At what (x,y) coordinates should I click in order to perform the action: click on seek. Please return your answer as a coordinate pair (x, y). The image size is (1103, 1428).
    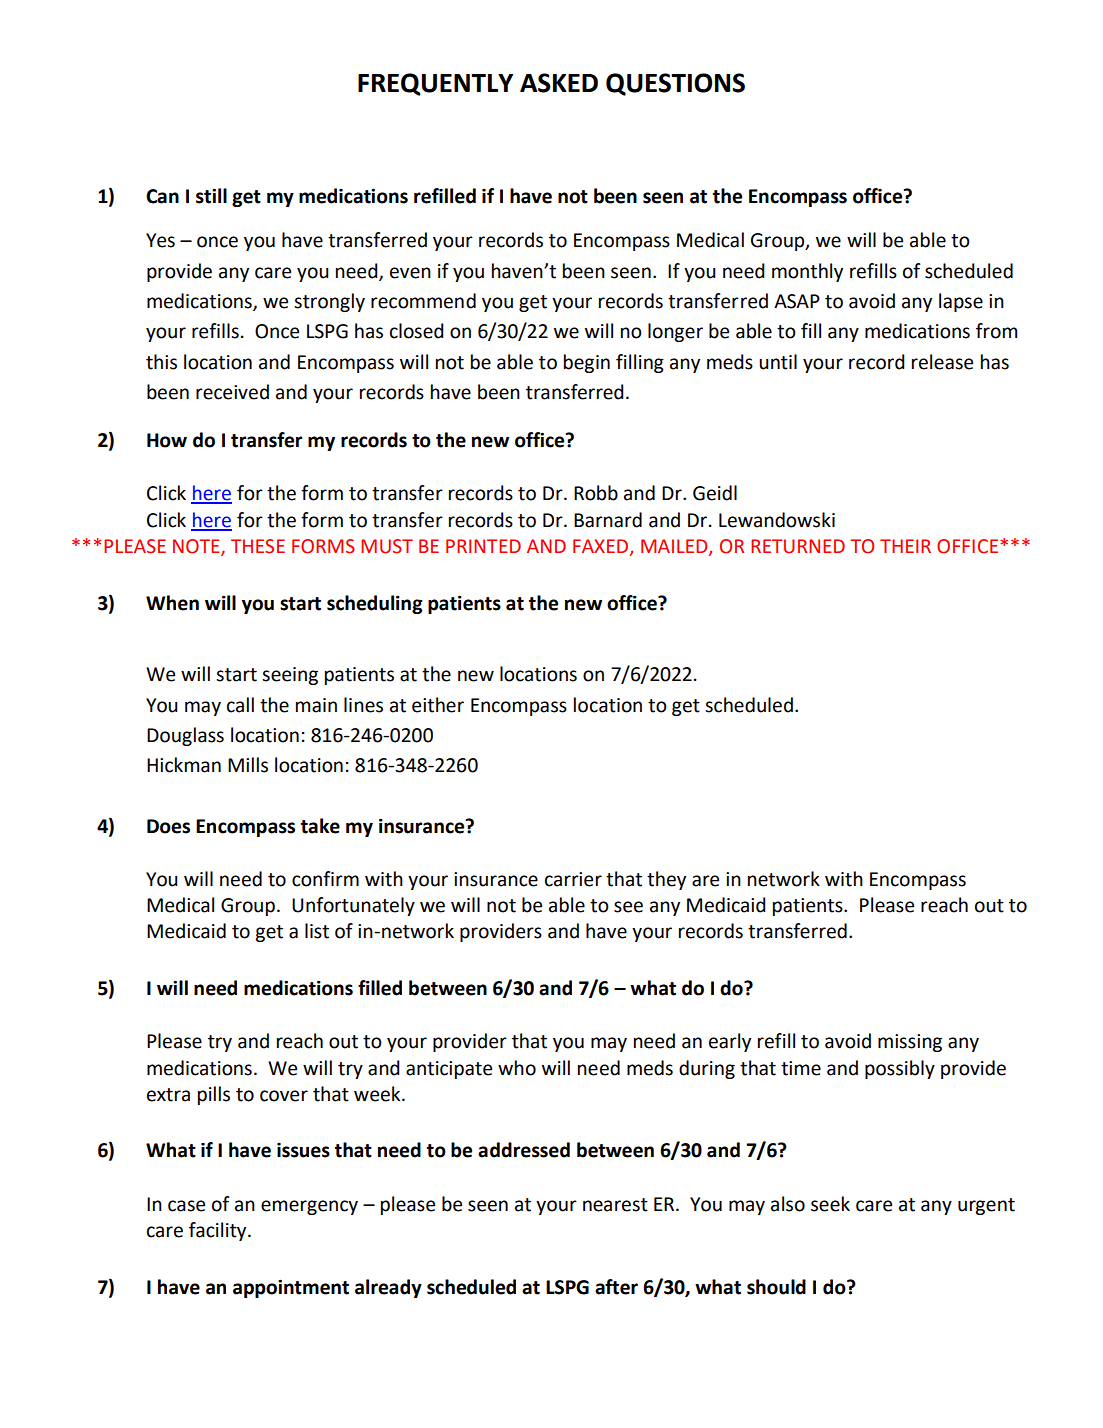
    Looking at the image, I should click on (830, 1204).
